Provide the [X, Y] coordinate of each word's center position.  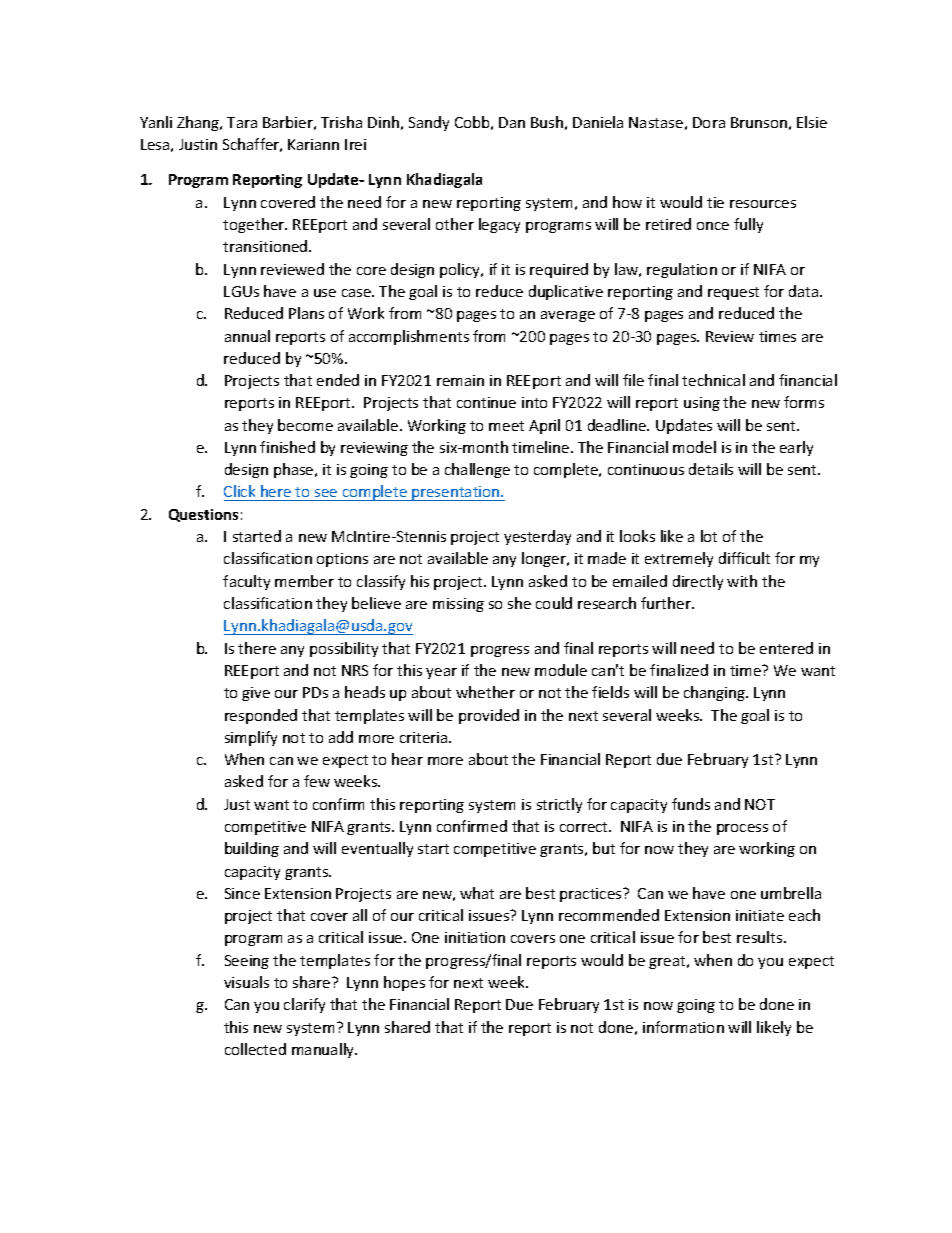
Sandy [429, 123]
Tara [242, 122]
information [683, 1027]
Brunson [759, 122]
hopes [404, 983]
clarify [304, 1005]
